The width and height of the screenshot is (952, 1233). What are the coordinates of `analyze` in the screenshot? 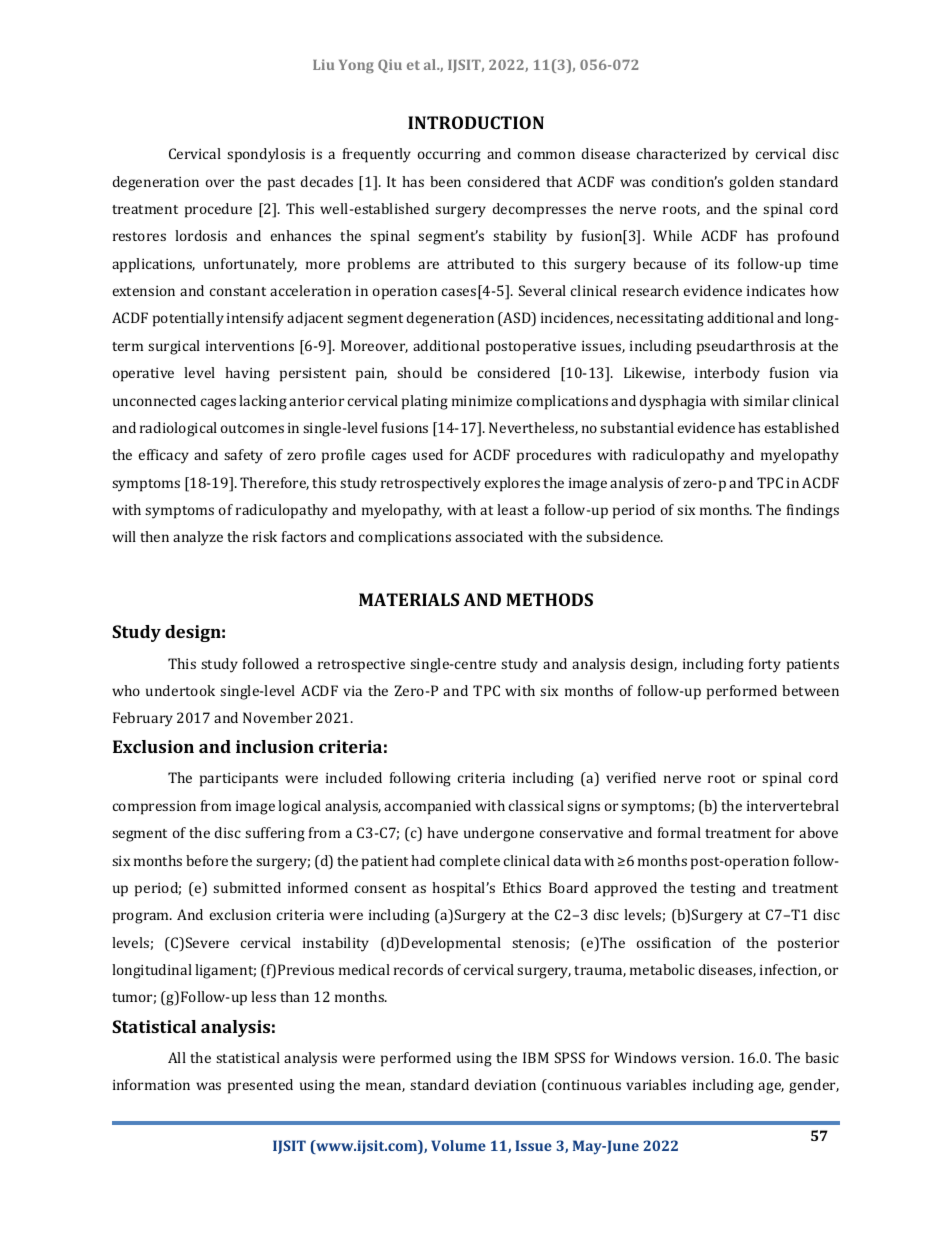 It's located at (198, 538).
